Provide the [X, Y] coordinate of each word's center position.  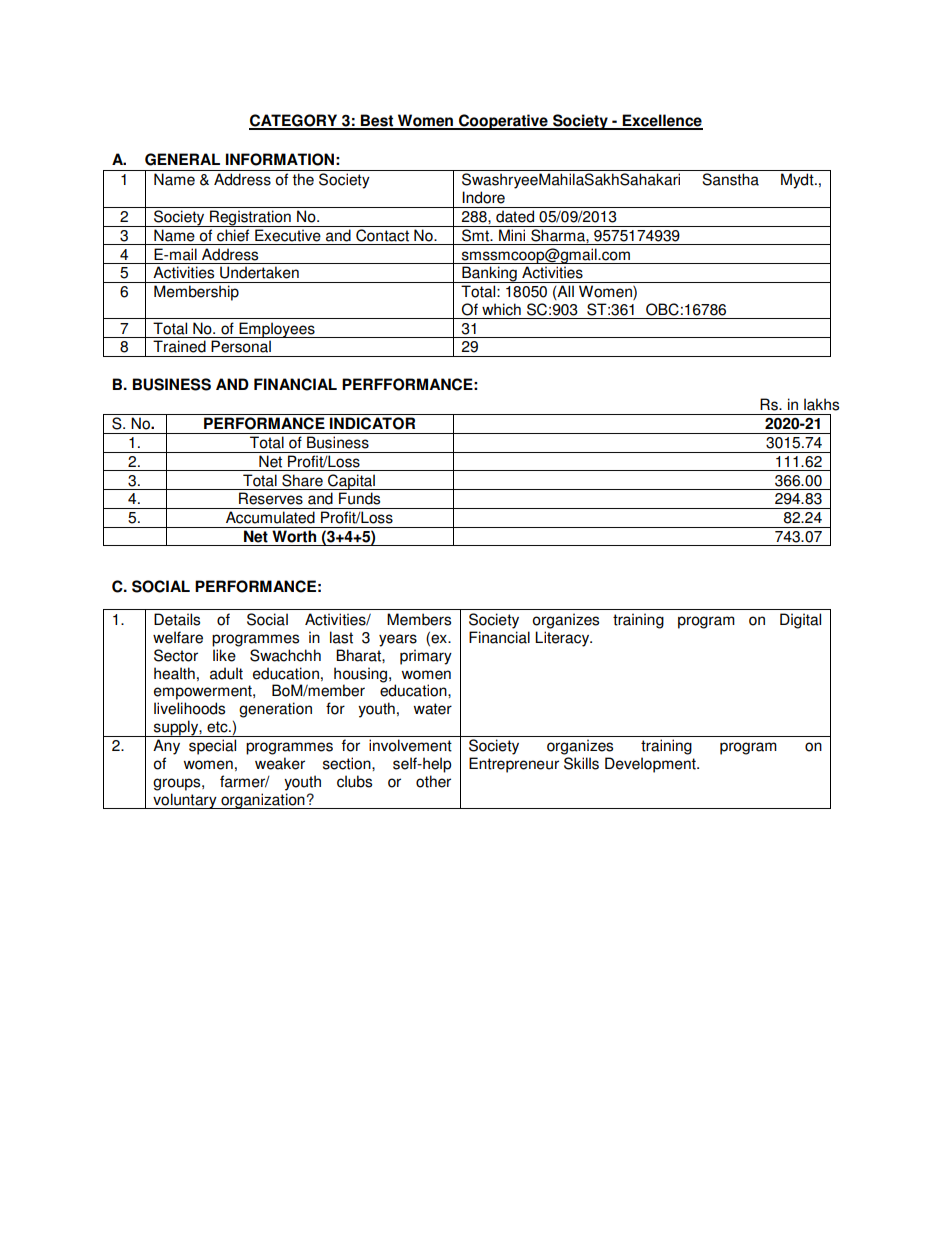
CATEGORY [294, 121]
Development [651, 765]
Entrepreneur [514, 765]
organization [263, 801]
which [501, 309]
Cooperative [503, 122]
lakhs [821, 404]
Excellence [662, 121]
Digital [800, 621]
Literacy [563, 639]
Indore [483, 197]
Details [177, 619]
